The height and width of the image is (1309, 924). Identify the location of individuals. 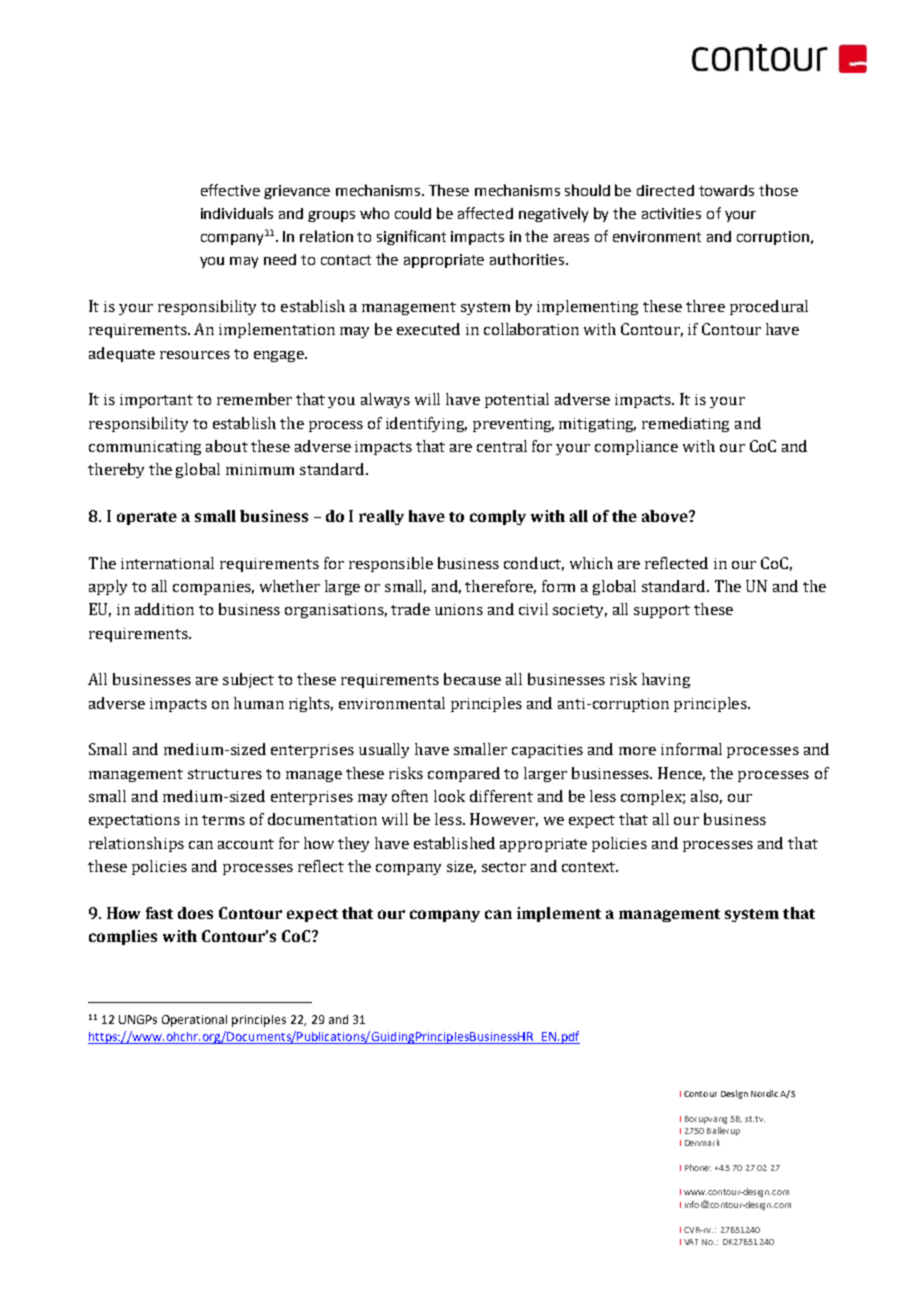
(237, 213).
